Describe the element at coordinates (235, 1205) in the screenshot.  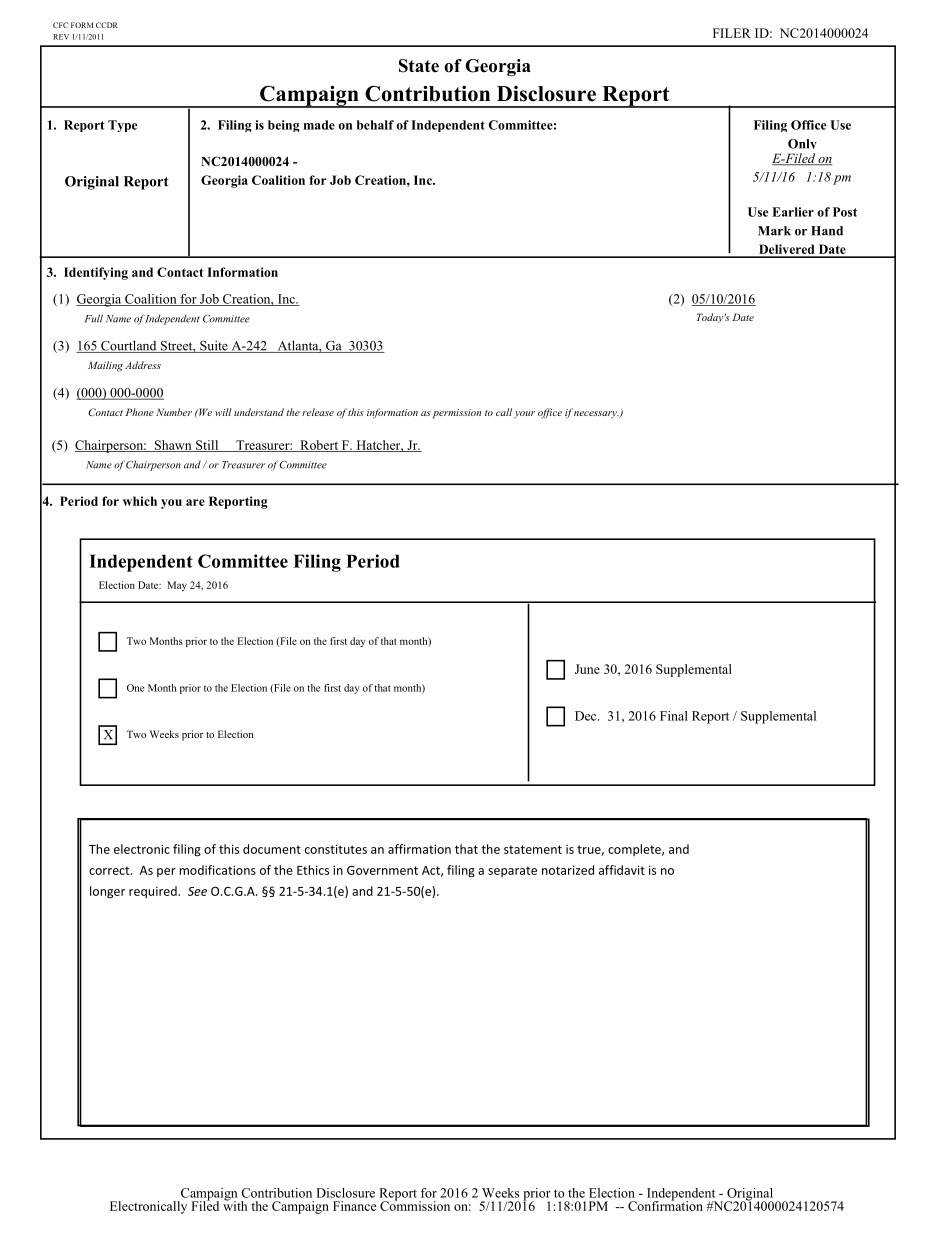
I see `with` at that location.
